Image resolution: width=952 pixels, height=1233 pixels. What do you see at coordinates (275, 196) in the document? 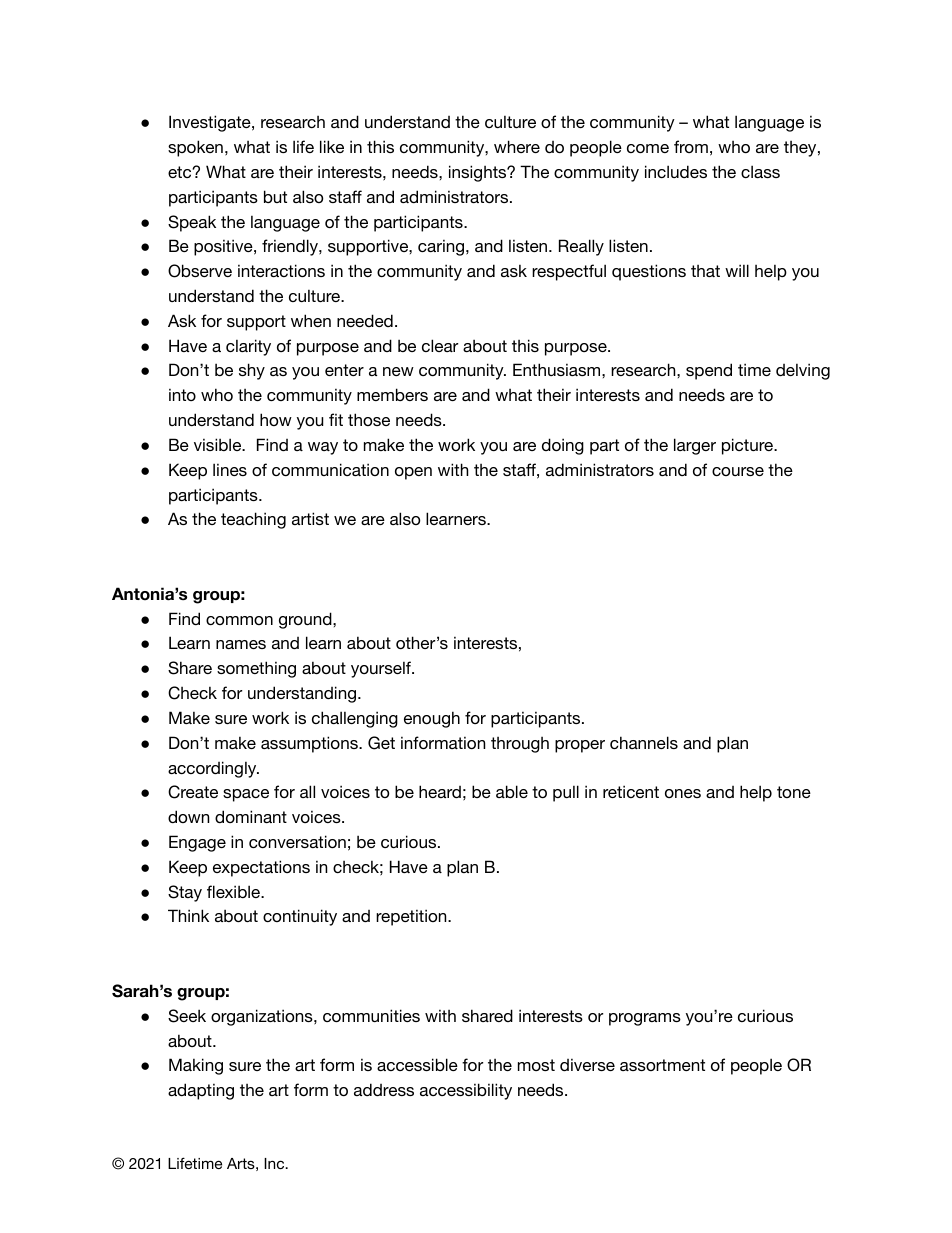
I see `but` at bounding box center [275, 196].
